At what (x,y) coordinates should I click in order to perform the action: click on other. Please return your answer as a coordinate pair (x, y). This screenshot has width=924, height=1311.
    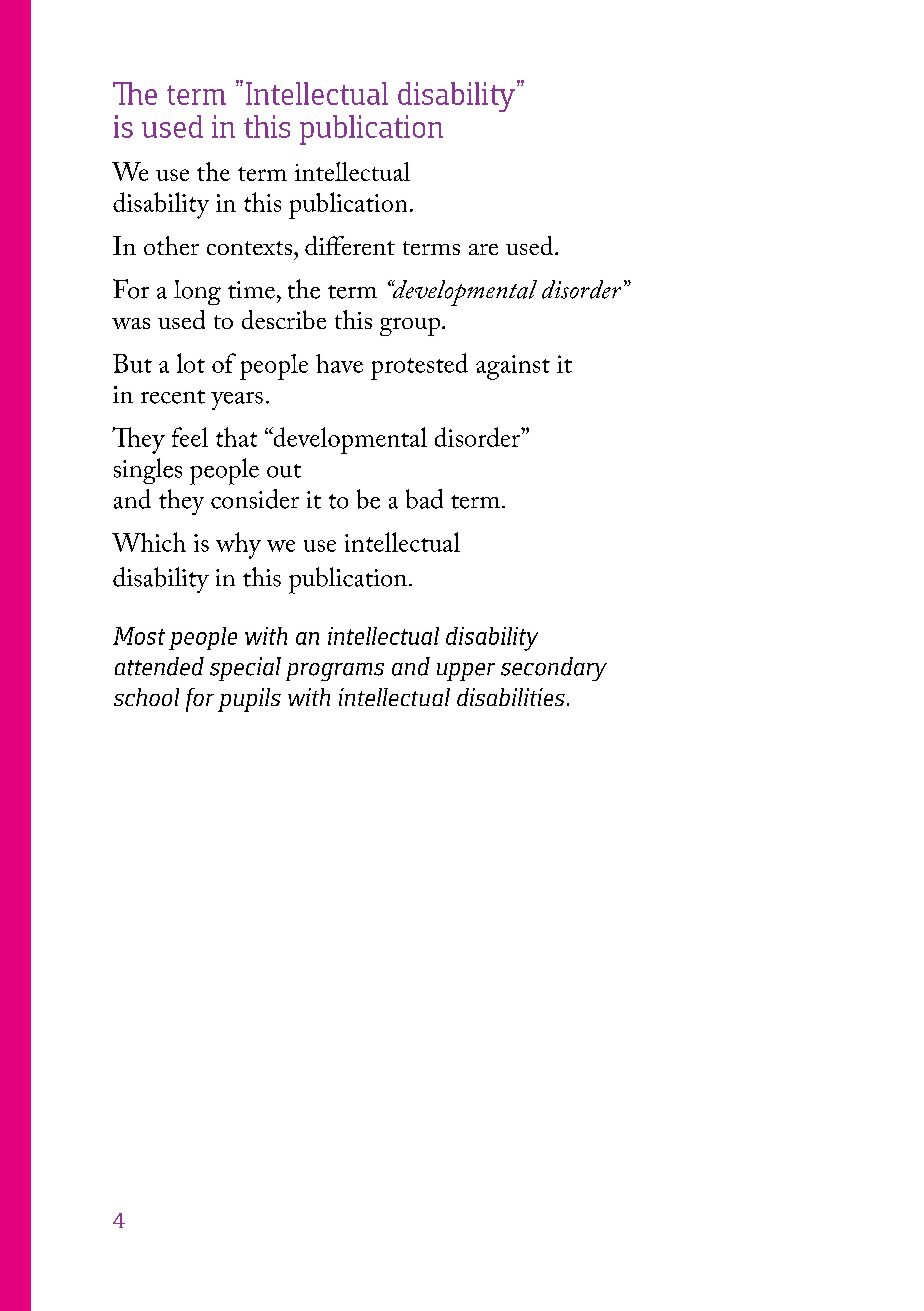
    Looking at the image, I should click on (171, 245).
